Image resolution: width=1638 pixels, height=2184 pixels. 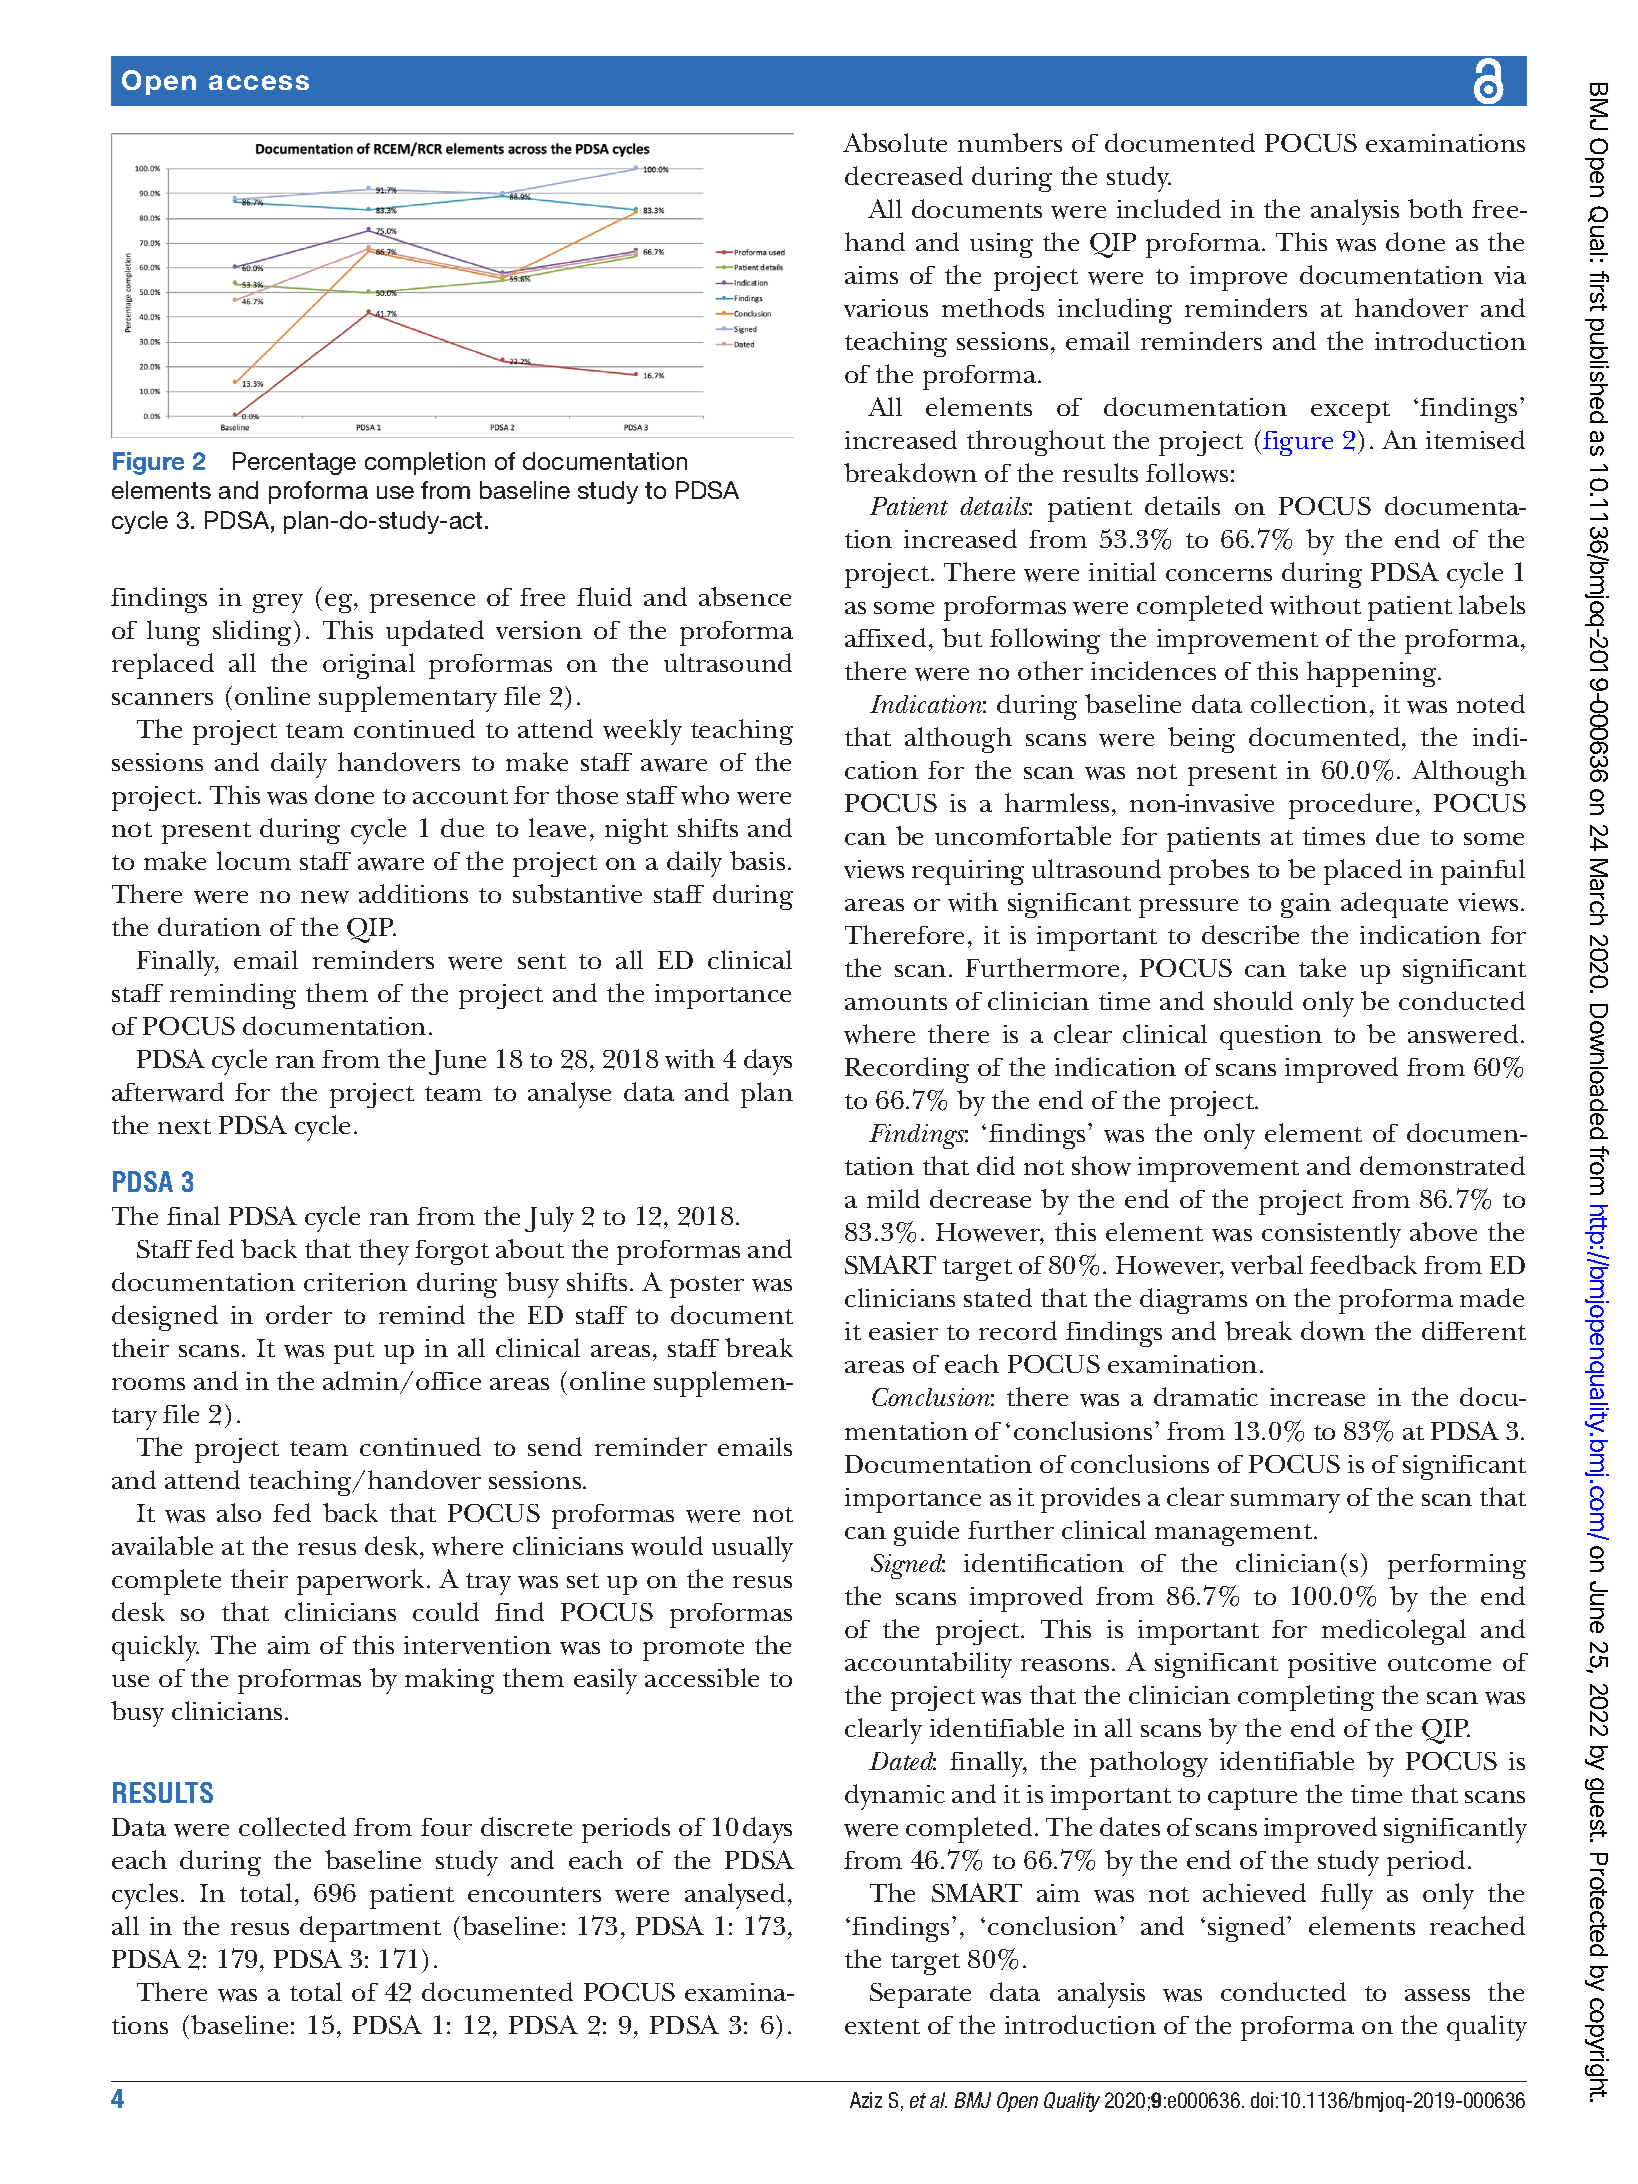 What do you see at coordinates (895, 142) in the screenshot?
I see `Absolute` at bounding box center [895, 142].
